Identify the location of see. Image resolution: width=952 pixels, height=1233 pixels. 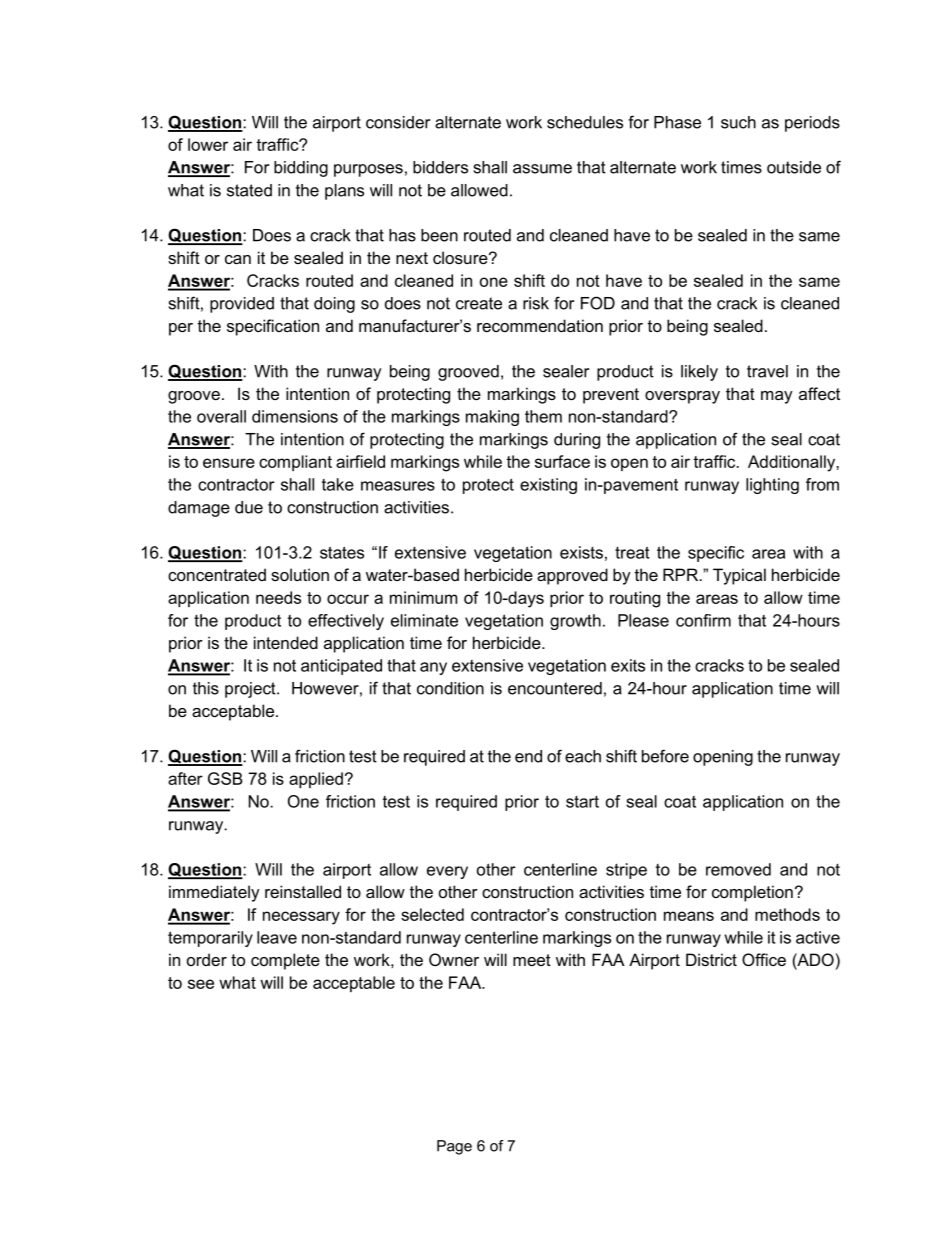
(201, 984).
